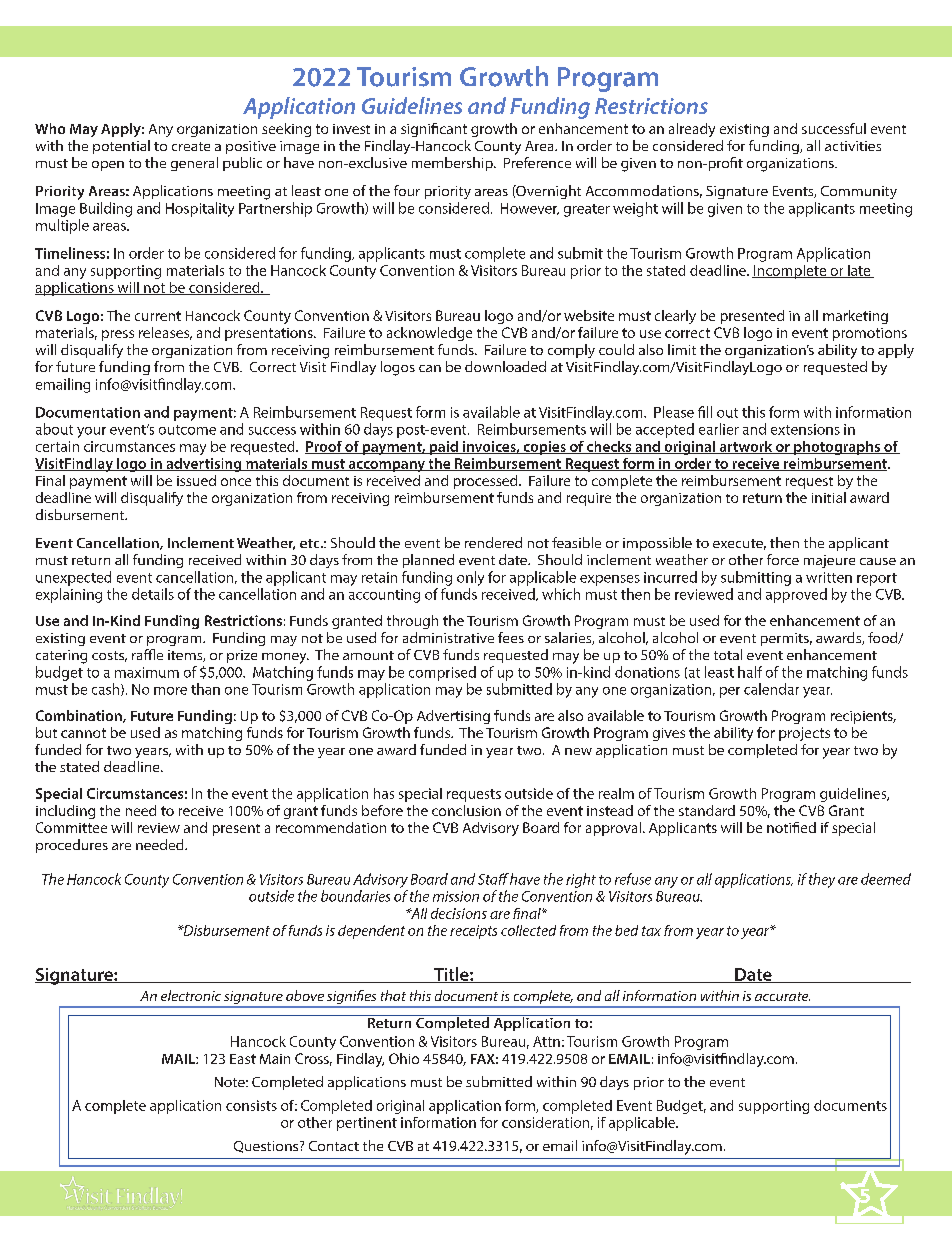  What do you see at coordinates (448, 637) in the page?
I see `administrative` at bounding box center [448, 637].
